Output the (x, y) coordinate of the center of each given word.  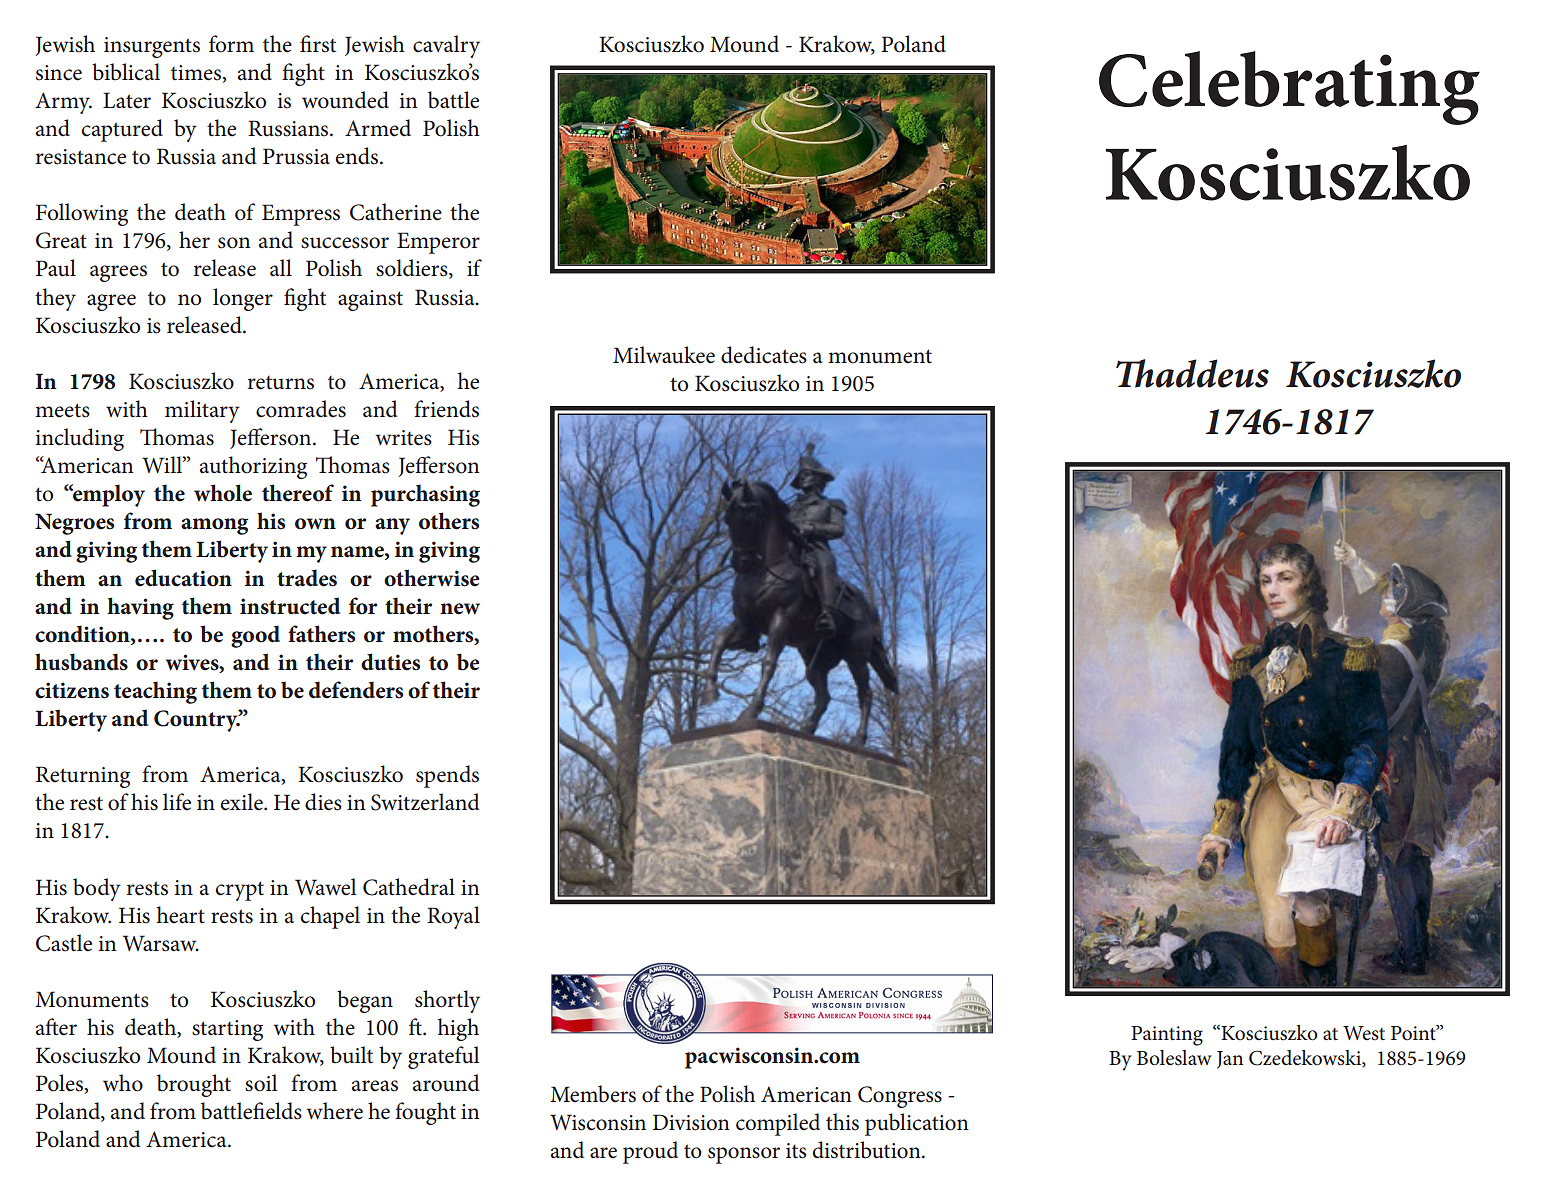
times (196, 73)
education (183, 578)
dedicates (764, 355)
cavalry (446, 46)
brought (194, 1085)
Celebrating (1289, 88)
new (460, 609)
